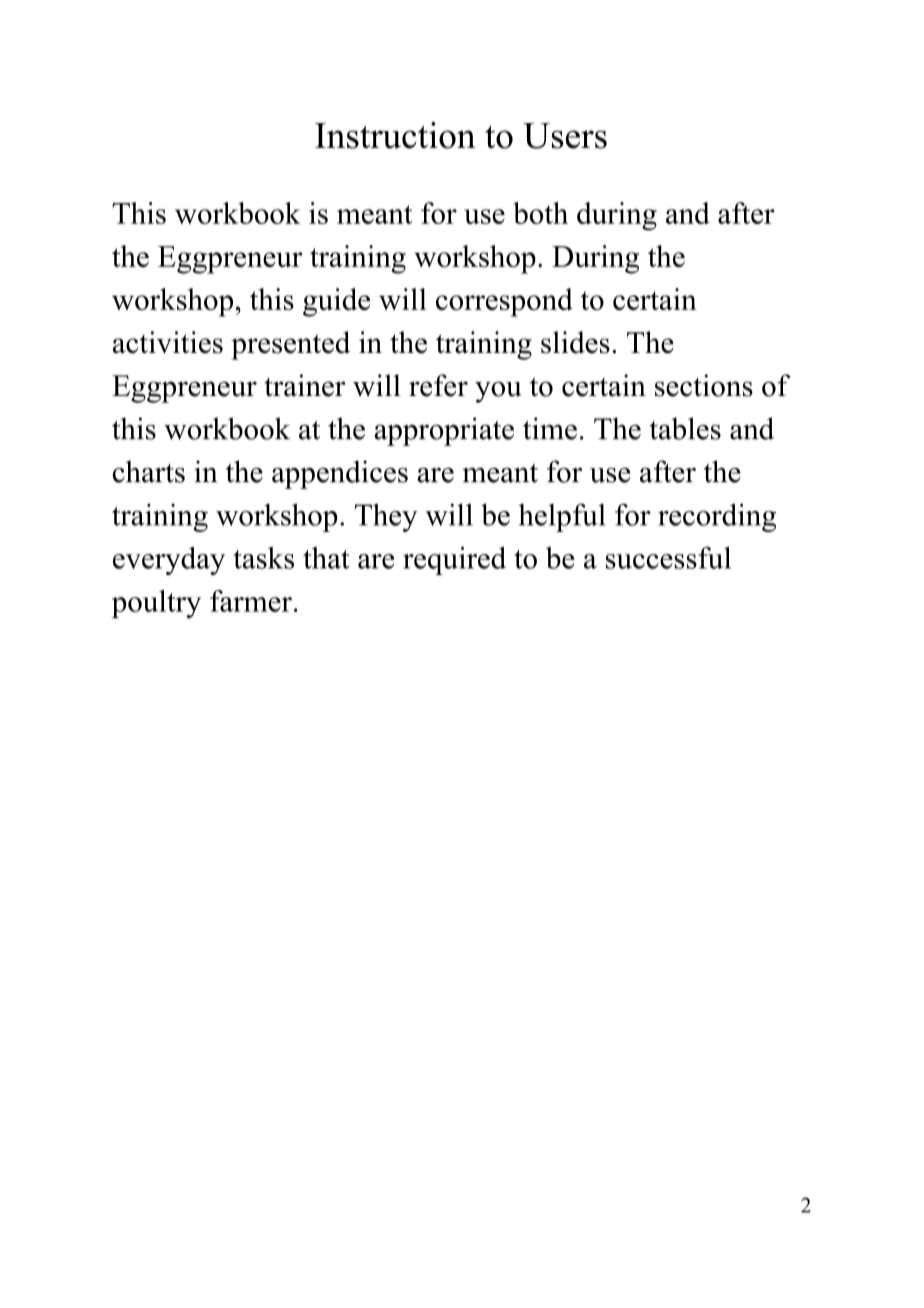 The image size is (924, 1308). Describe the element at coordinates (685, 428) in the document. I see `tables` at that location.
